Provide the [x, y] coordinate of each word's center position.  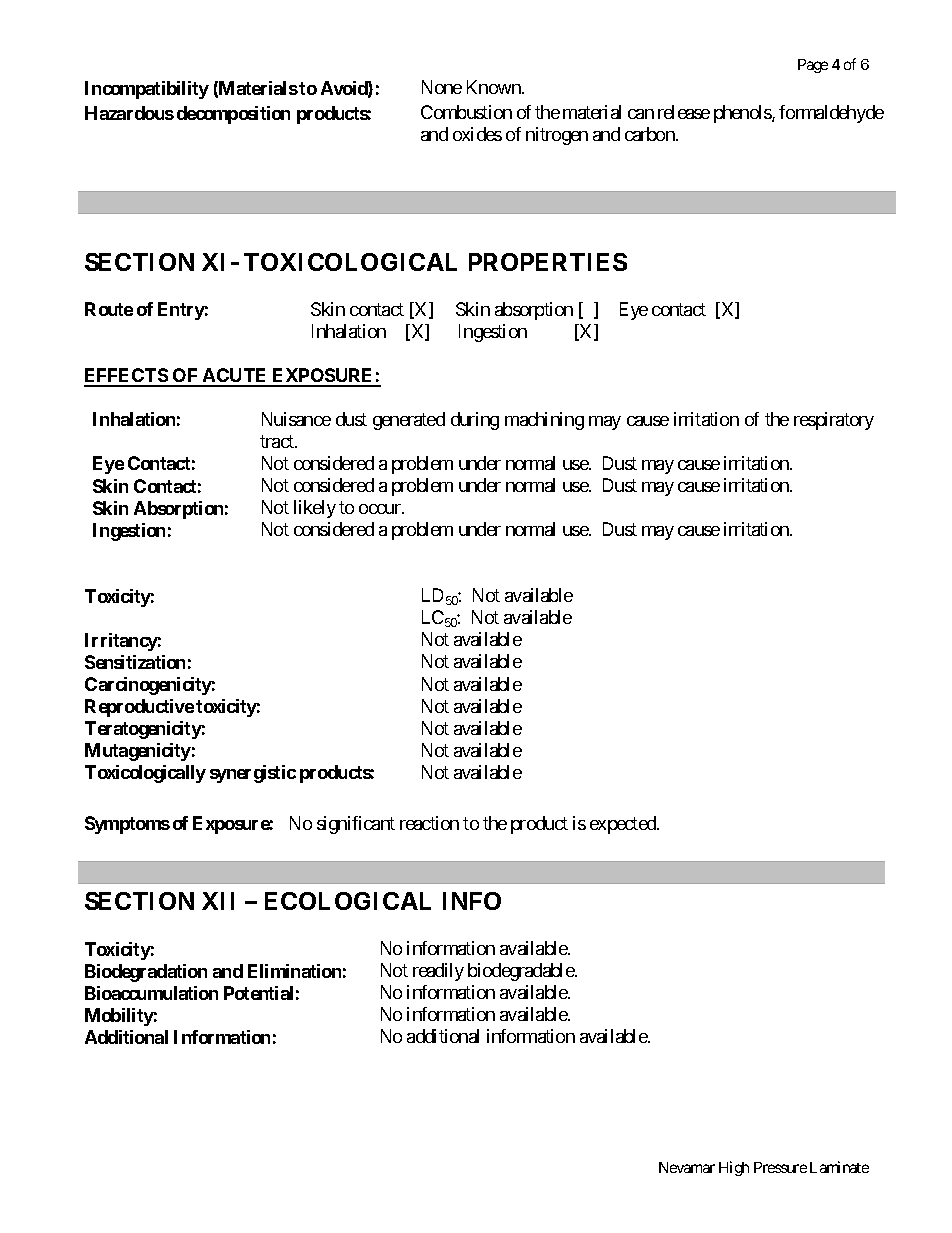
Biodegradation [146, 973]
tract [278, 441]
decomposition [233, 115]
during [475, 421]
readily [438, 972]
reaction [429, 823]
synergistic [253, 774]
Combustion [466, 112]
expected [624, 825]
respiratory [834, 421]
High [734, 1168]
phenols [743, 114]
